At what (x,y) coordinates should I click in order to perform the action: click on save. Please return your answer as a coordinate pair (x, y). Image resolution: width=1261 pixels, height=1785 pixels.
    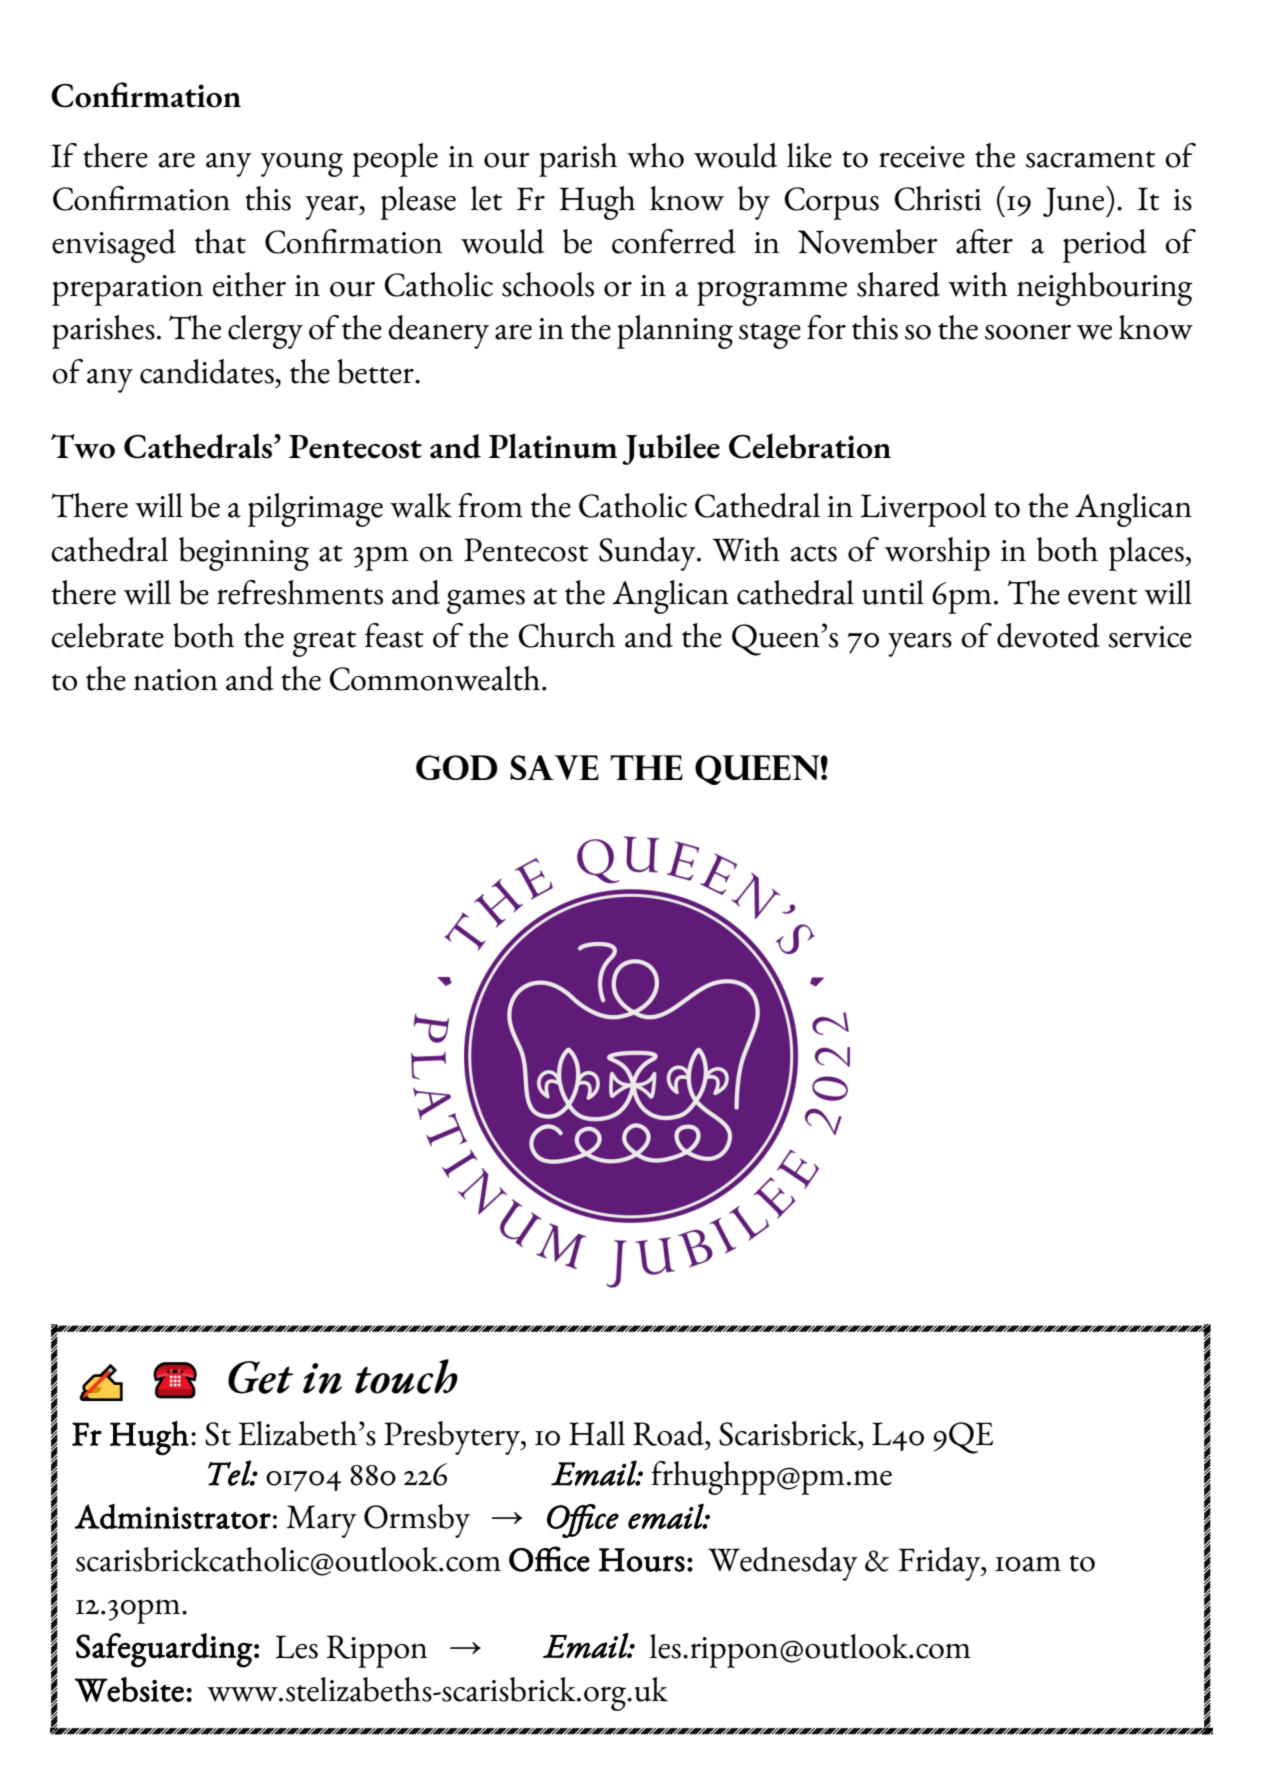
    Looking at the image, I should click on (554, 767).
